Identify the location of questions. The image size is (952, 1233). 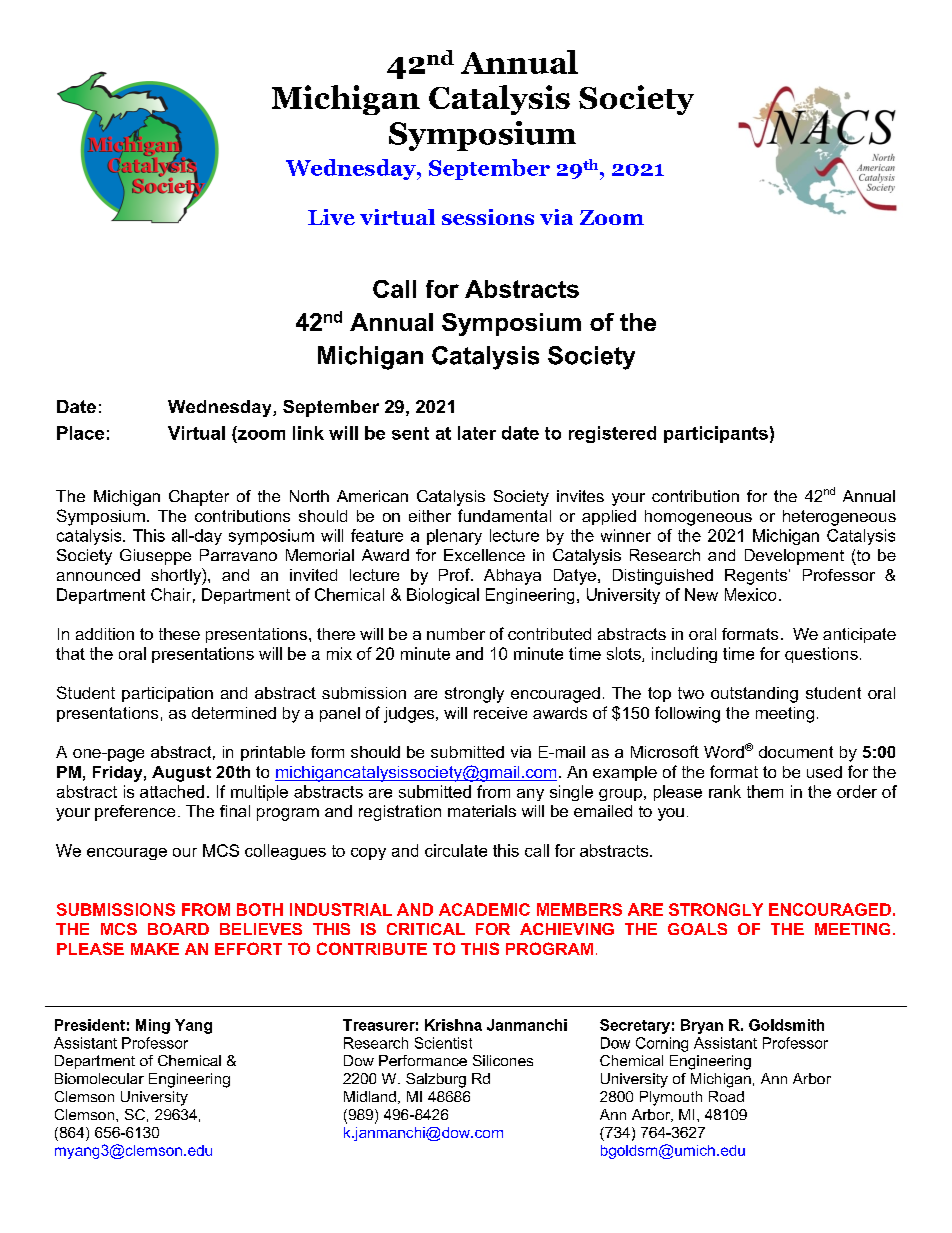
(821, 655).
